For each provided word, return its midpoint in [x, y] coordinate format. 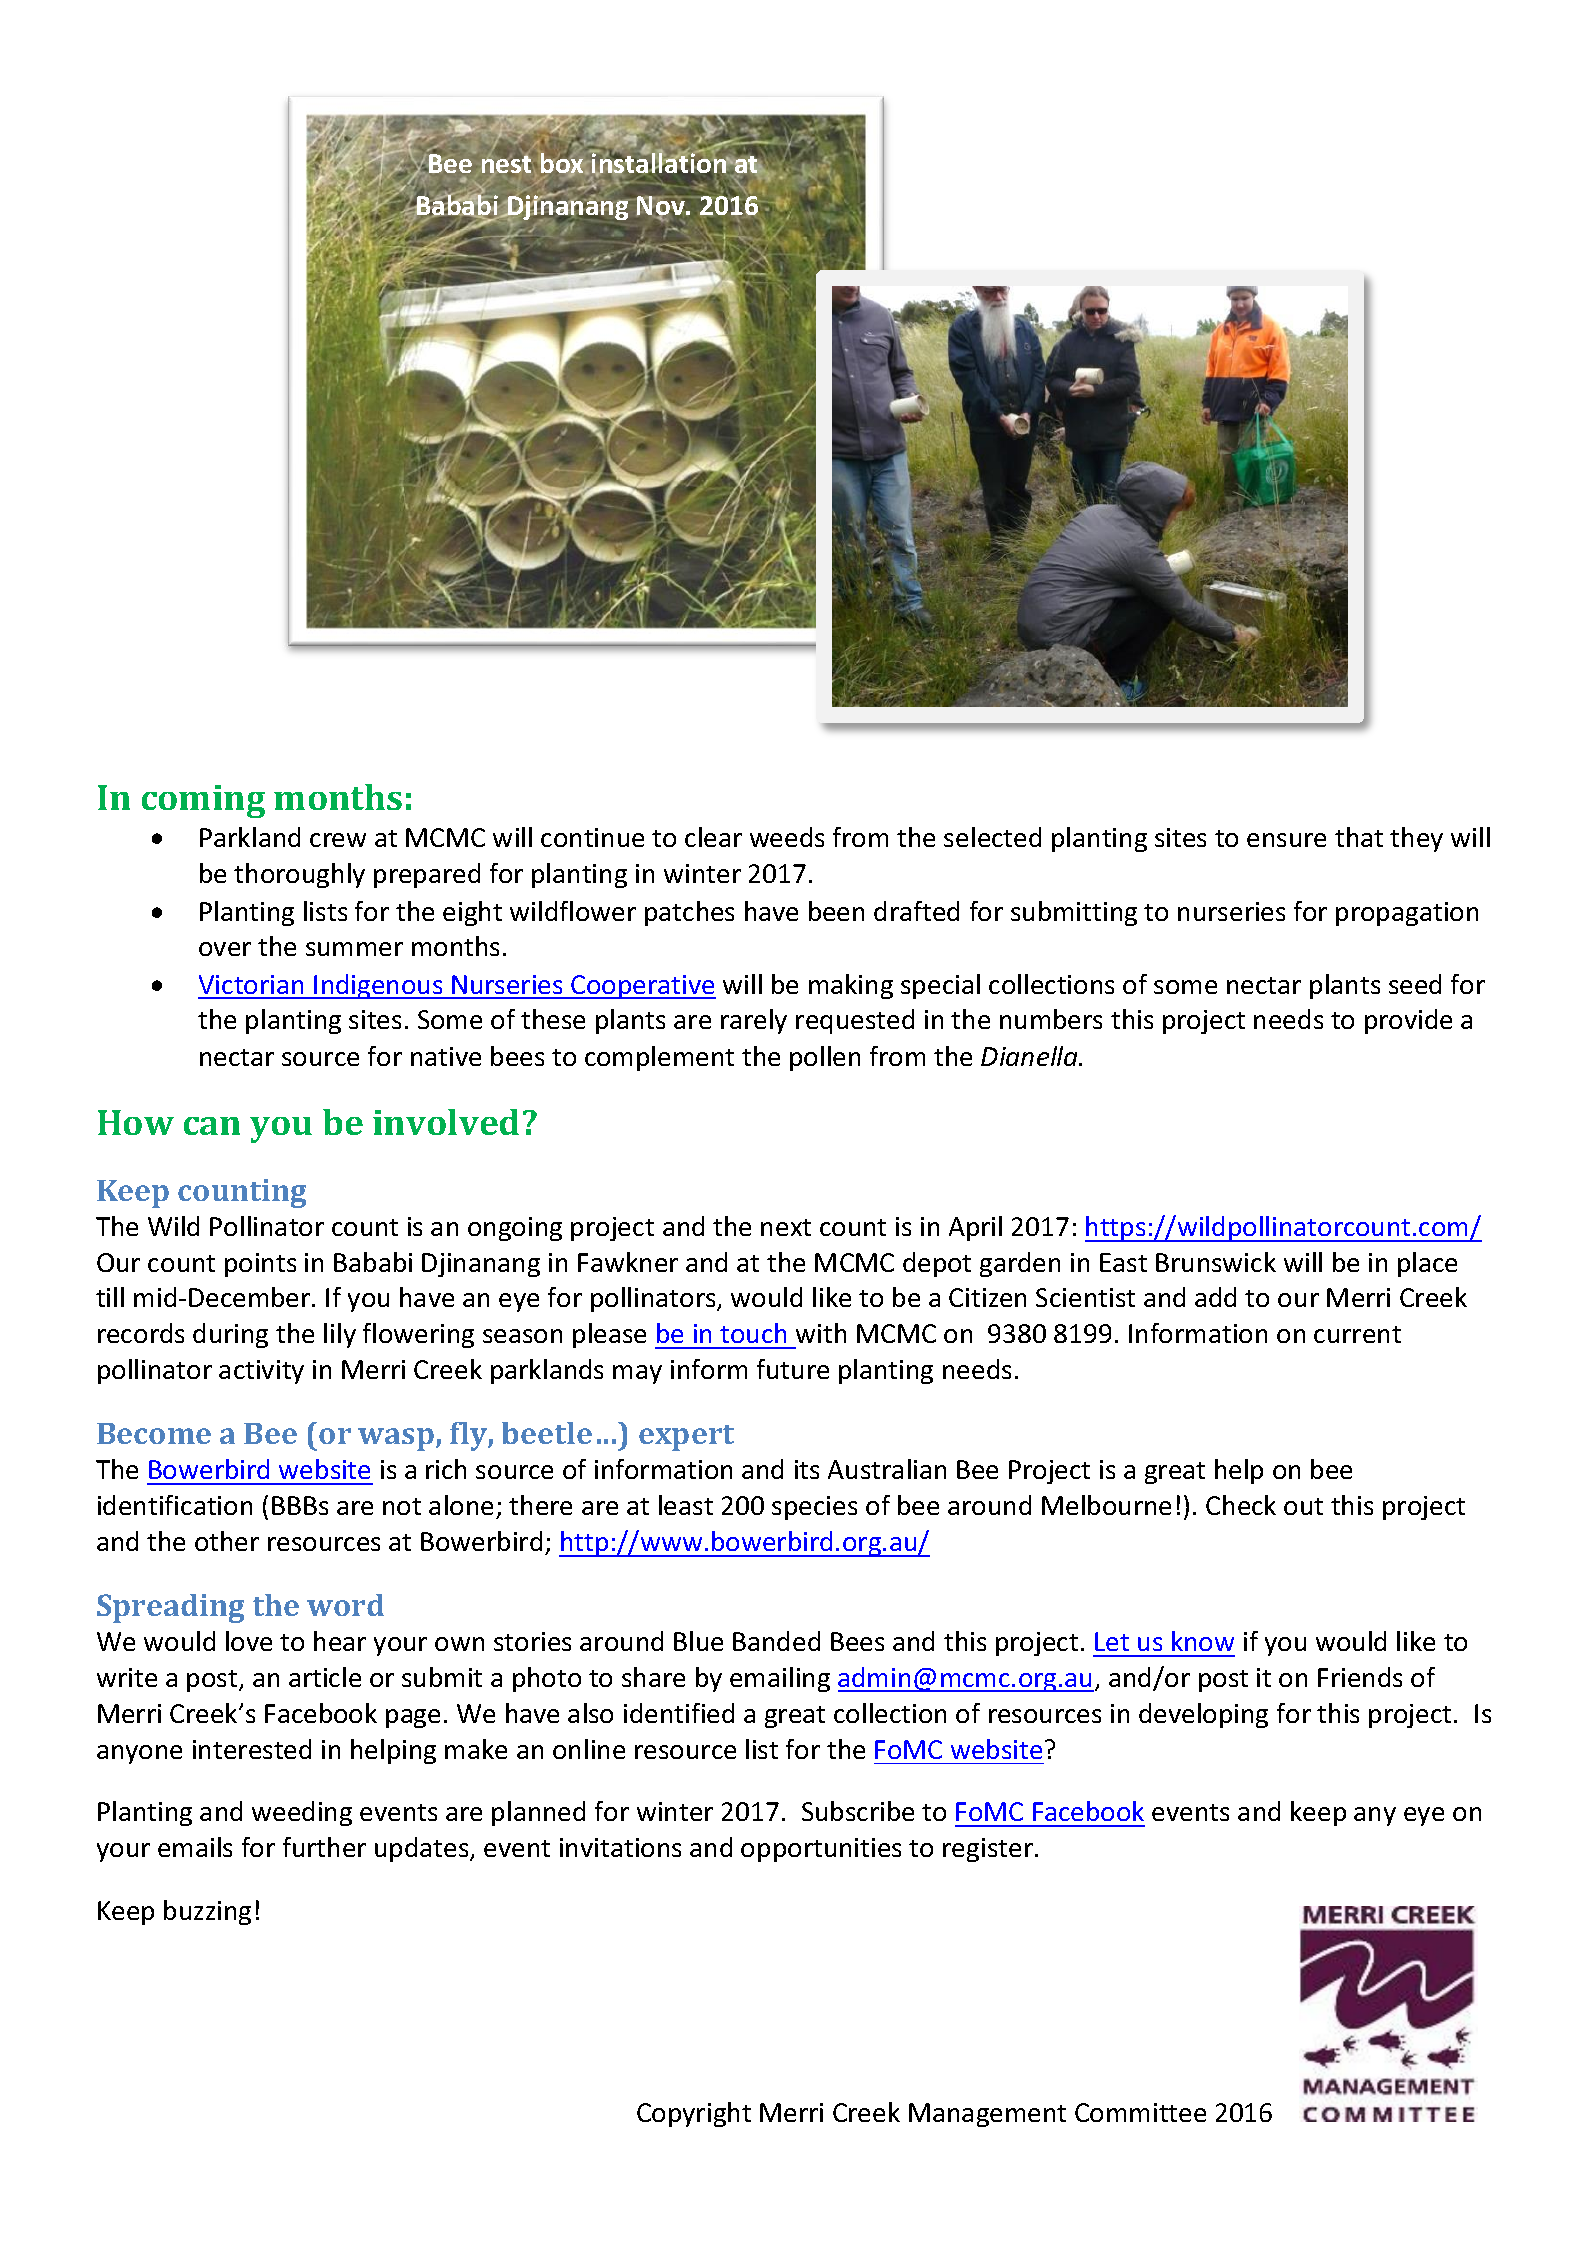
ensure [1286, 840]
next [786, 1227]
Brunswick [1216, 1262]
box [562, 164]
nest [506, 164]
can [212, 1126]
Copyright [694, 2114]
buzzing [207, 1912]
